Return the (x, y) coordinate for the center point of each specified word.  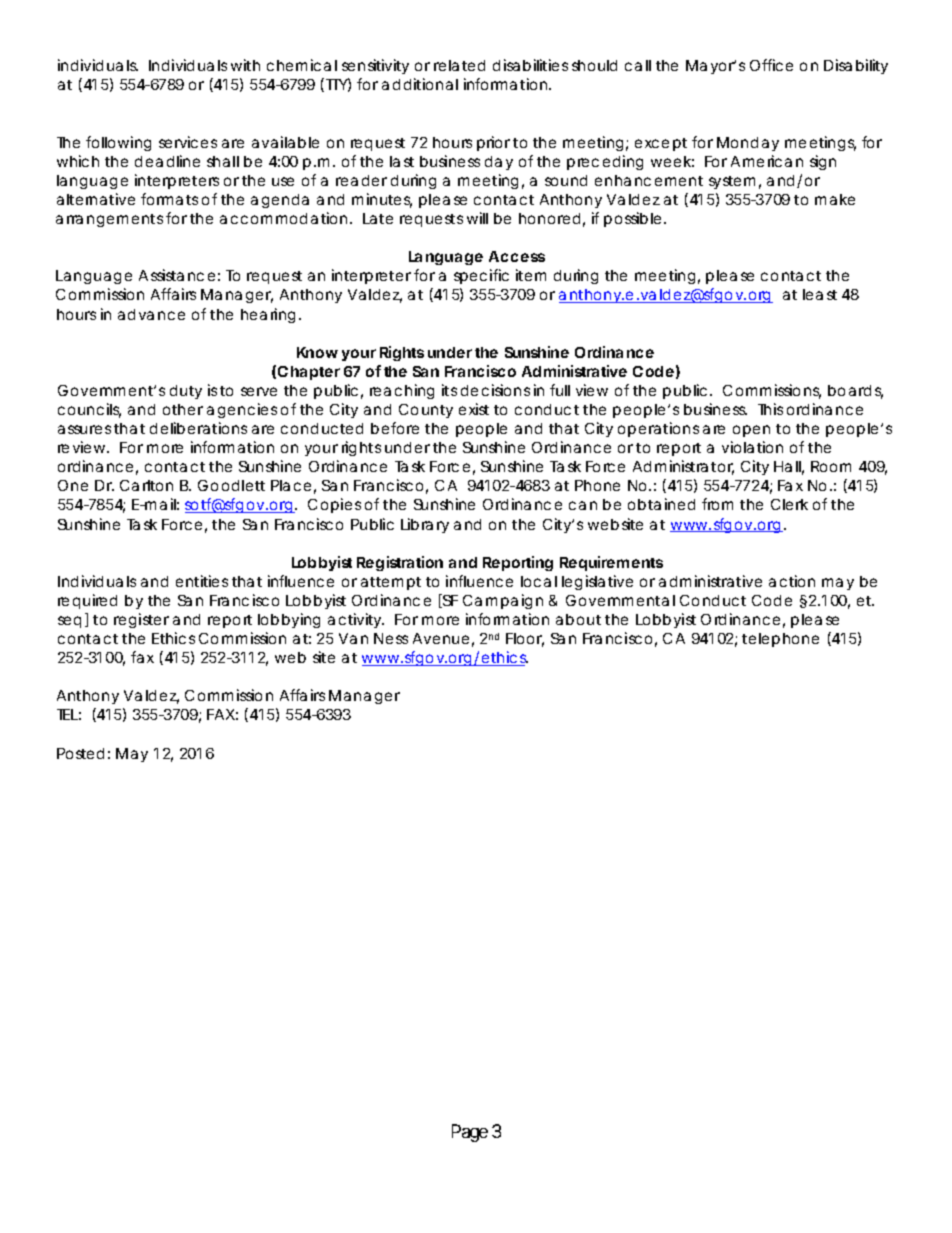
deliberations (198, 428)
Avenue (441, 638)
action (792, 581)
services (188, 142)
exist (474, 409)
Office (771, 65)
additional (420, 84)
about (578, 619)
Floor (525, 640)
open (751, 431)
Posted (80, 753)
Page (470, 1133)
